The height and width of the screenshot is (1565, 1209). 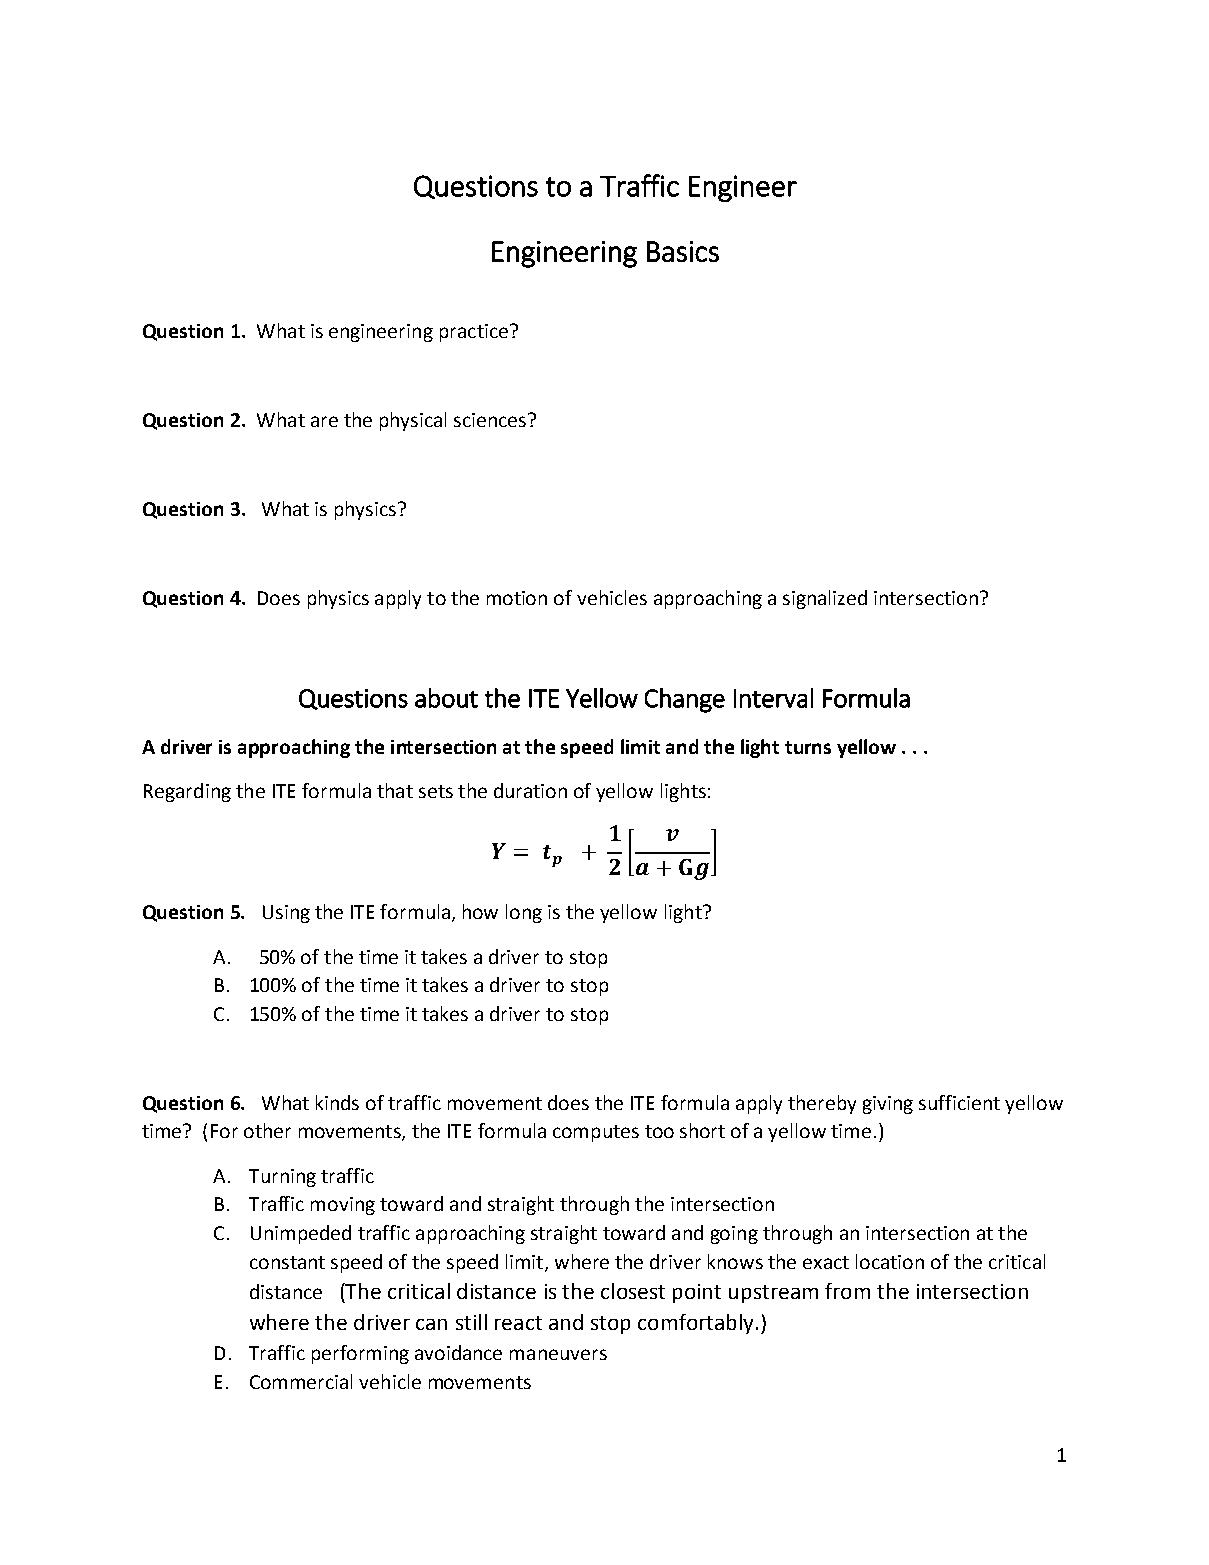 What do you see at coordinates (888, 1105) in the screenshot?
I see `giving` at bounding box center [888, 1105].
